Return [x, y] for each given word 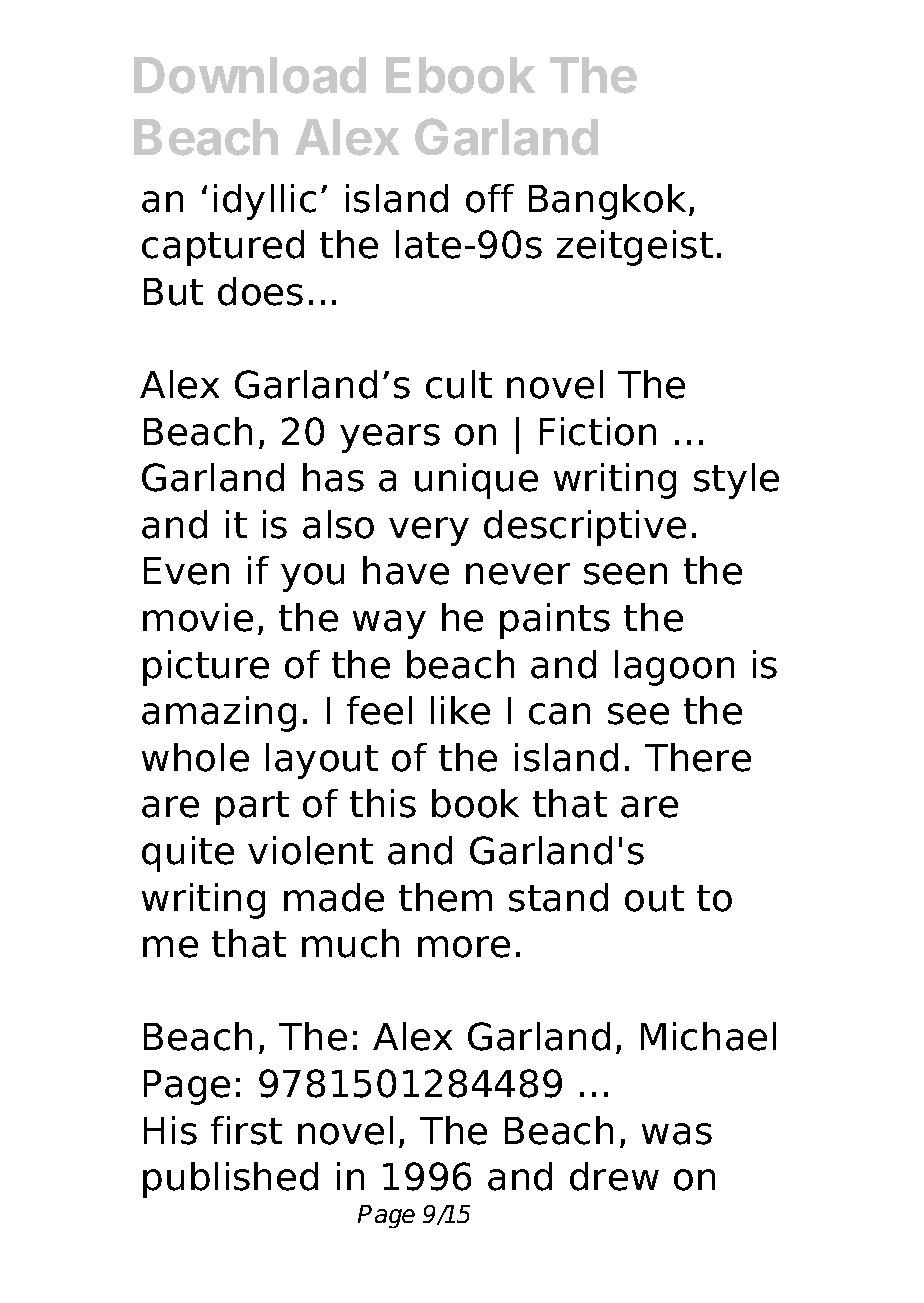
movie [198, 617]
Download [250, 75]
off [490, 198]
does [260, 291]
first [246, 1130]
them [445, 897]
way [389, 624]
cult [459, 384]
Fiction [598, 431]
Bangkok [607, 202]
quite [188, 854]
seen [625, 574]
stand [558, 897]
